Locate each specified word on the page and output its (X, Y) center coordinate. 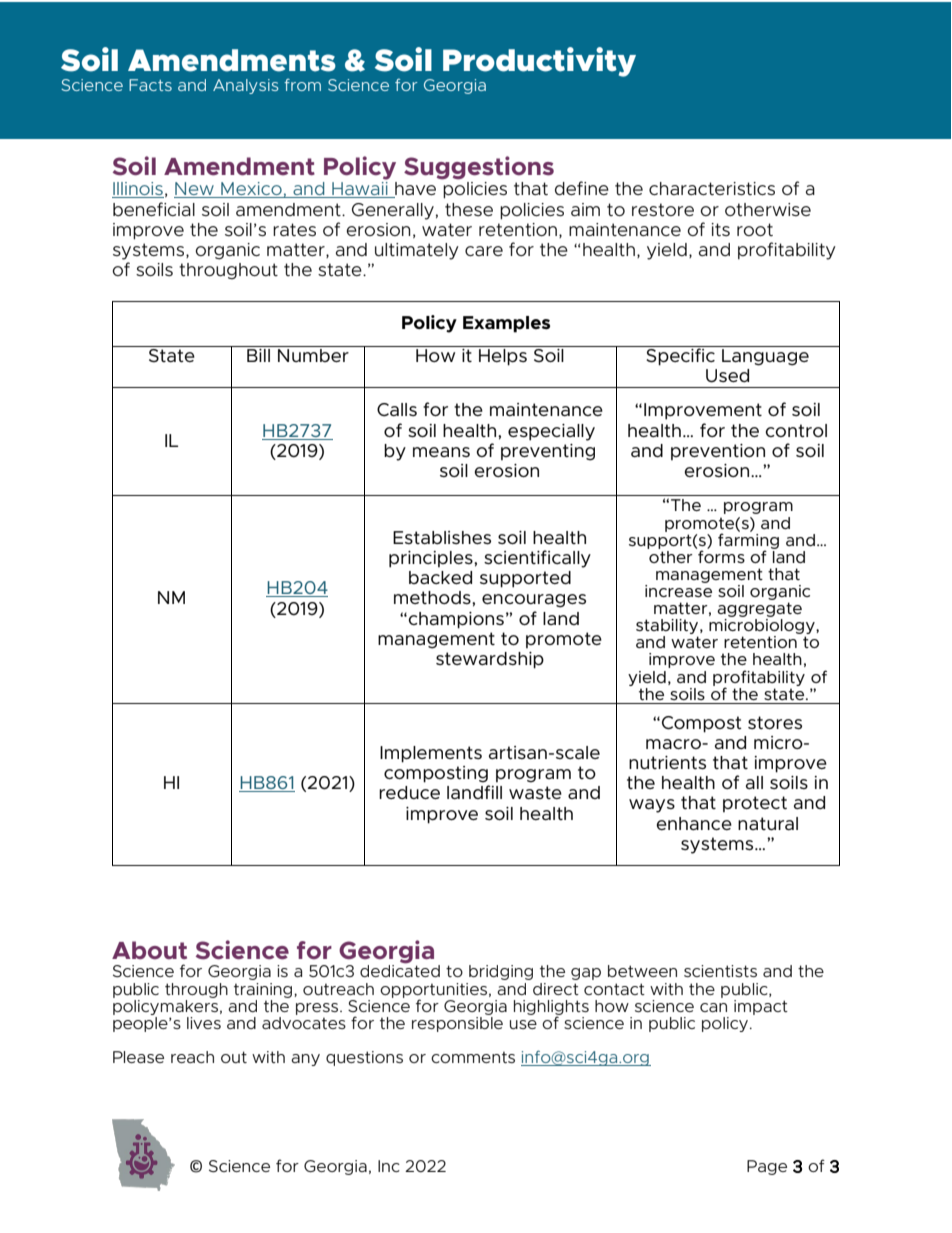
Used (727, 376)
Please (138, 1057)
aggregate (759, 609)
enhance (694, 823)
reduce (409, 792)
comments (473, 1057)
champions (455, 620)
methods (433, 597)
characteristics (712, 188)
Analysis (246, 86)
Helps (503, 357)
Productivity (539, 62)
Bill (258, 354)
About (149, 950)
